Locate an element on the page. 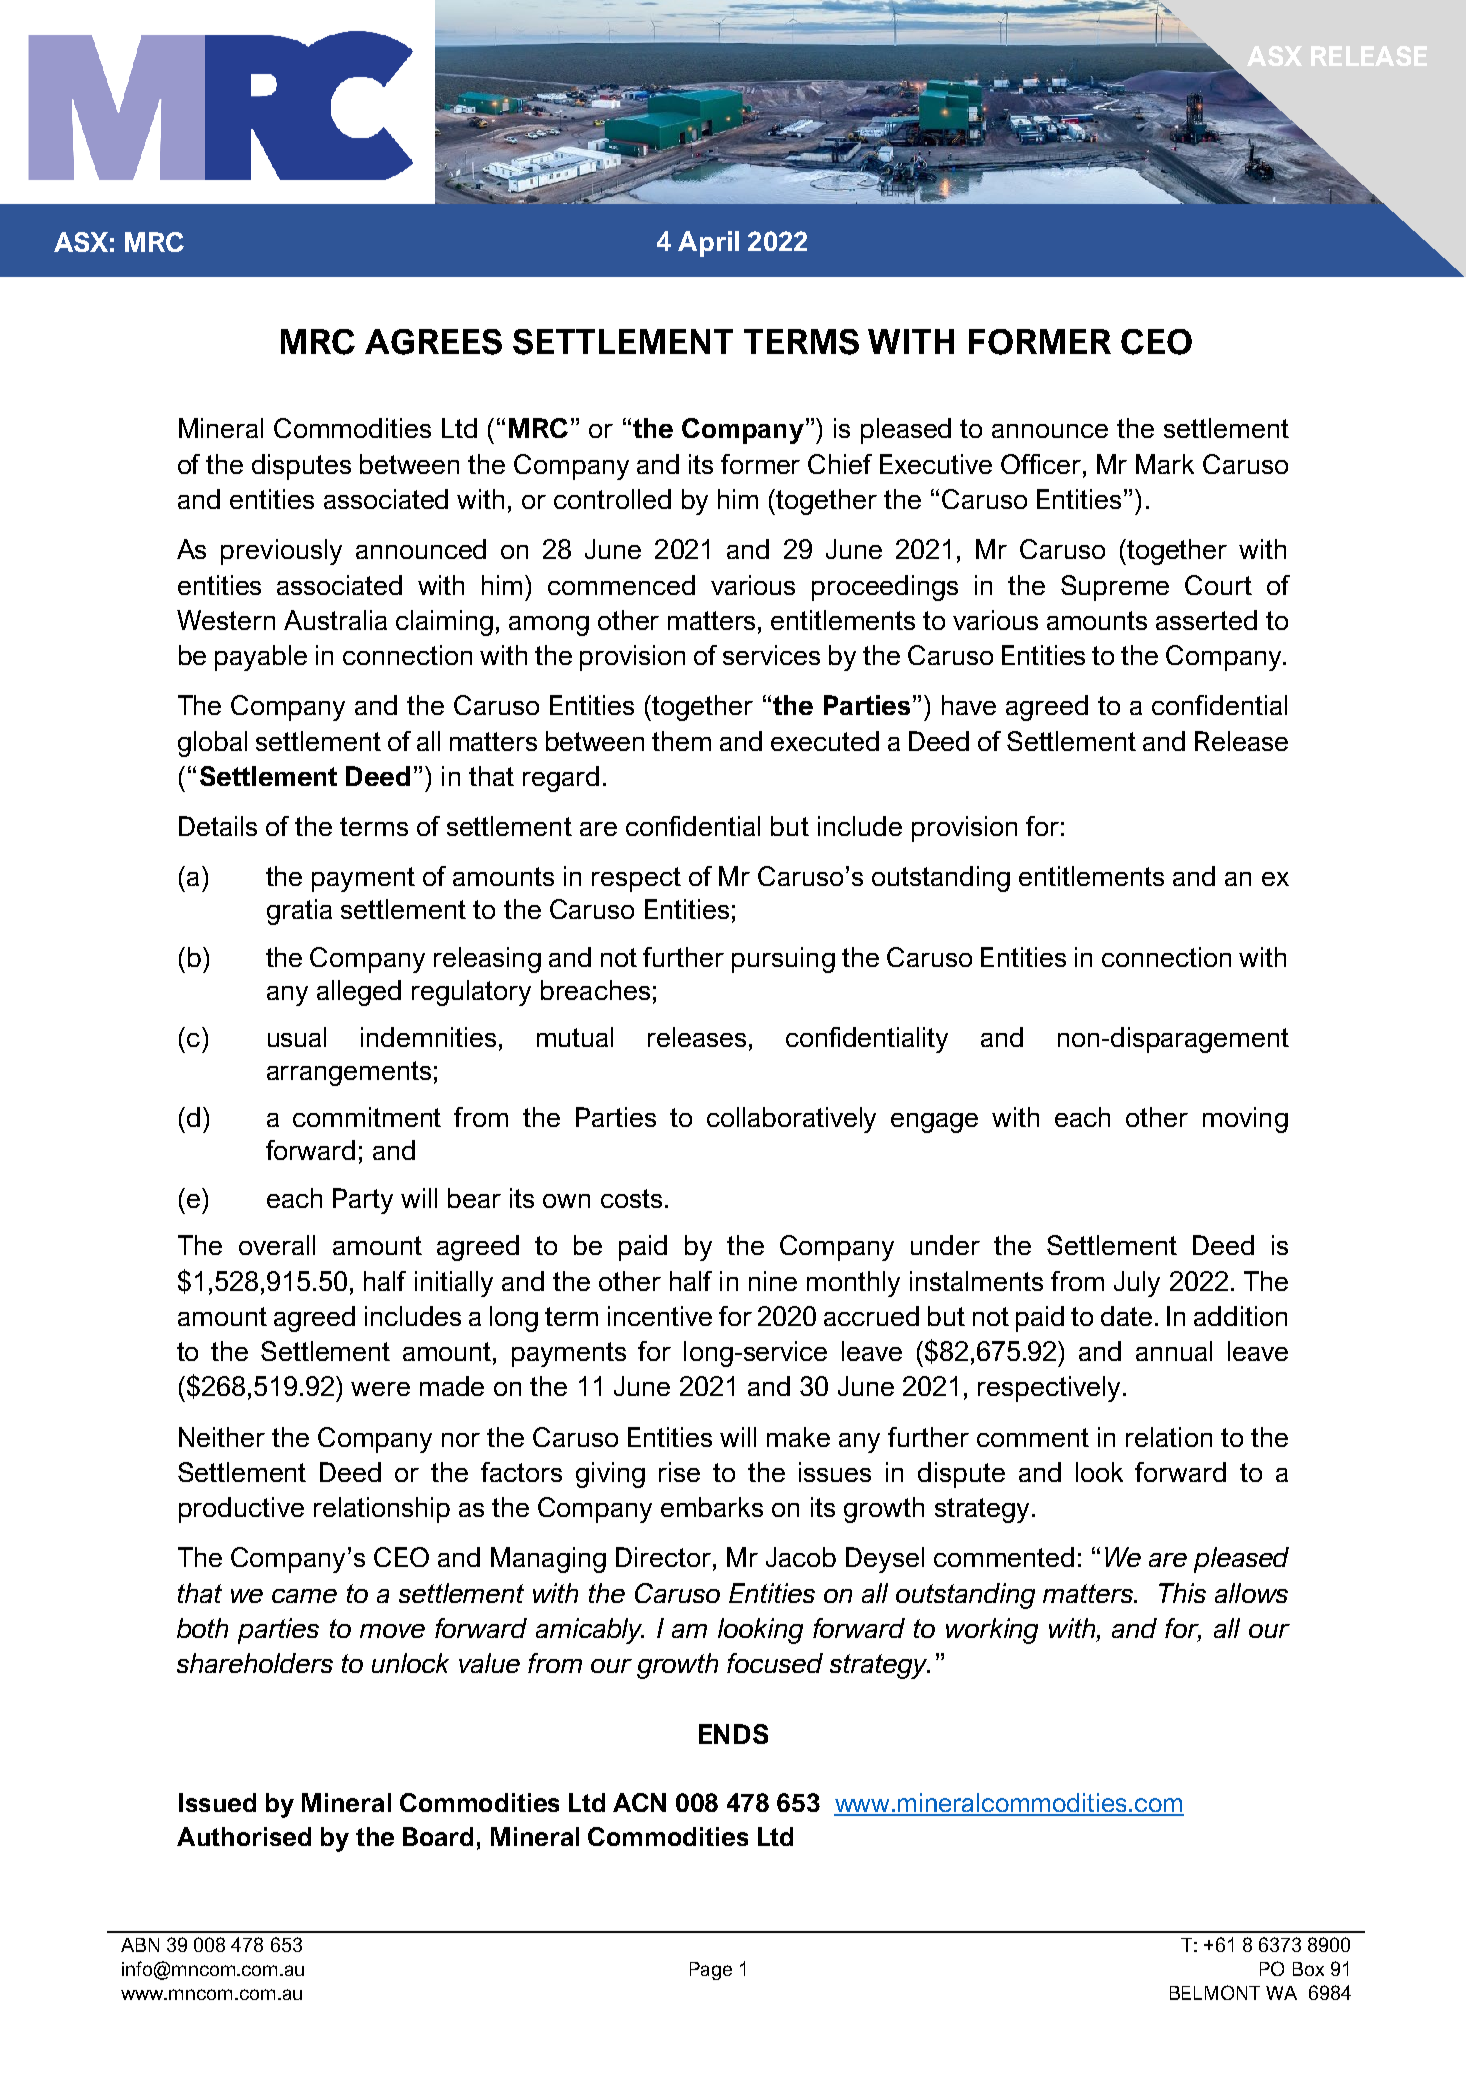  commenced is located at coordinates (621, 585).
